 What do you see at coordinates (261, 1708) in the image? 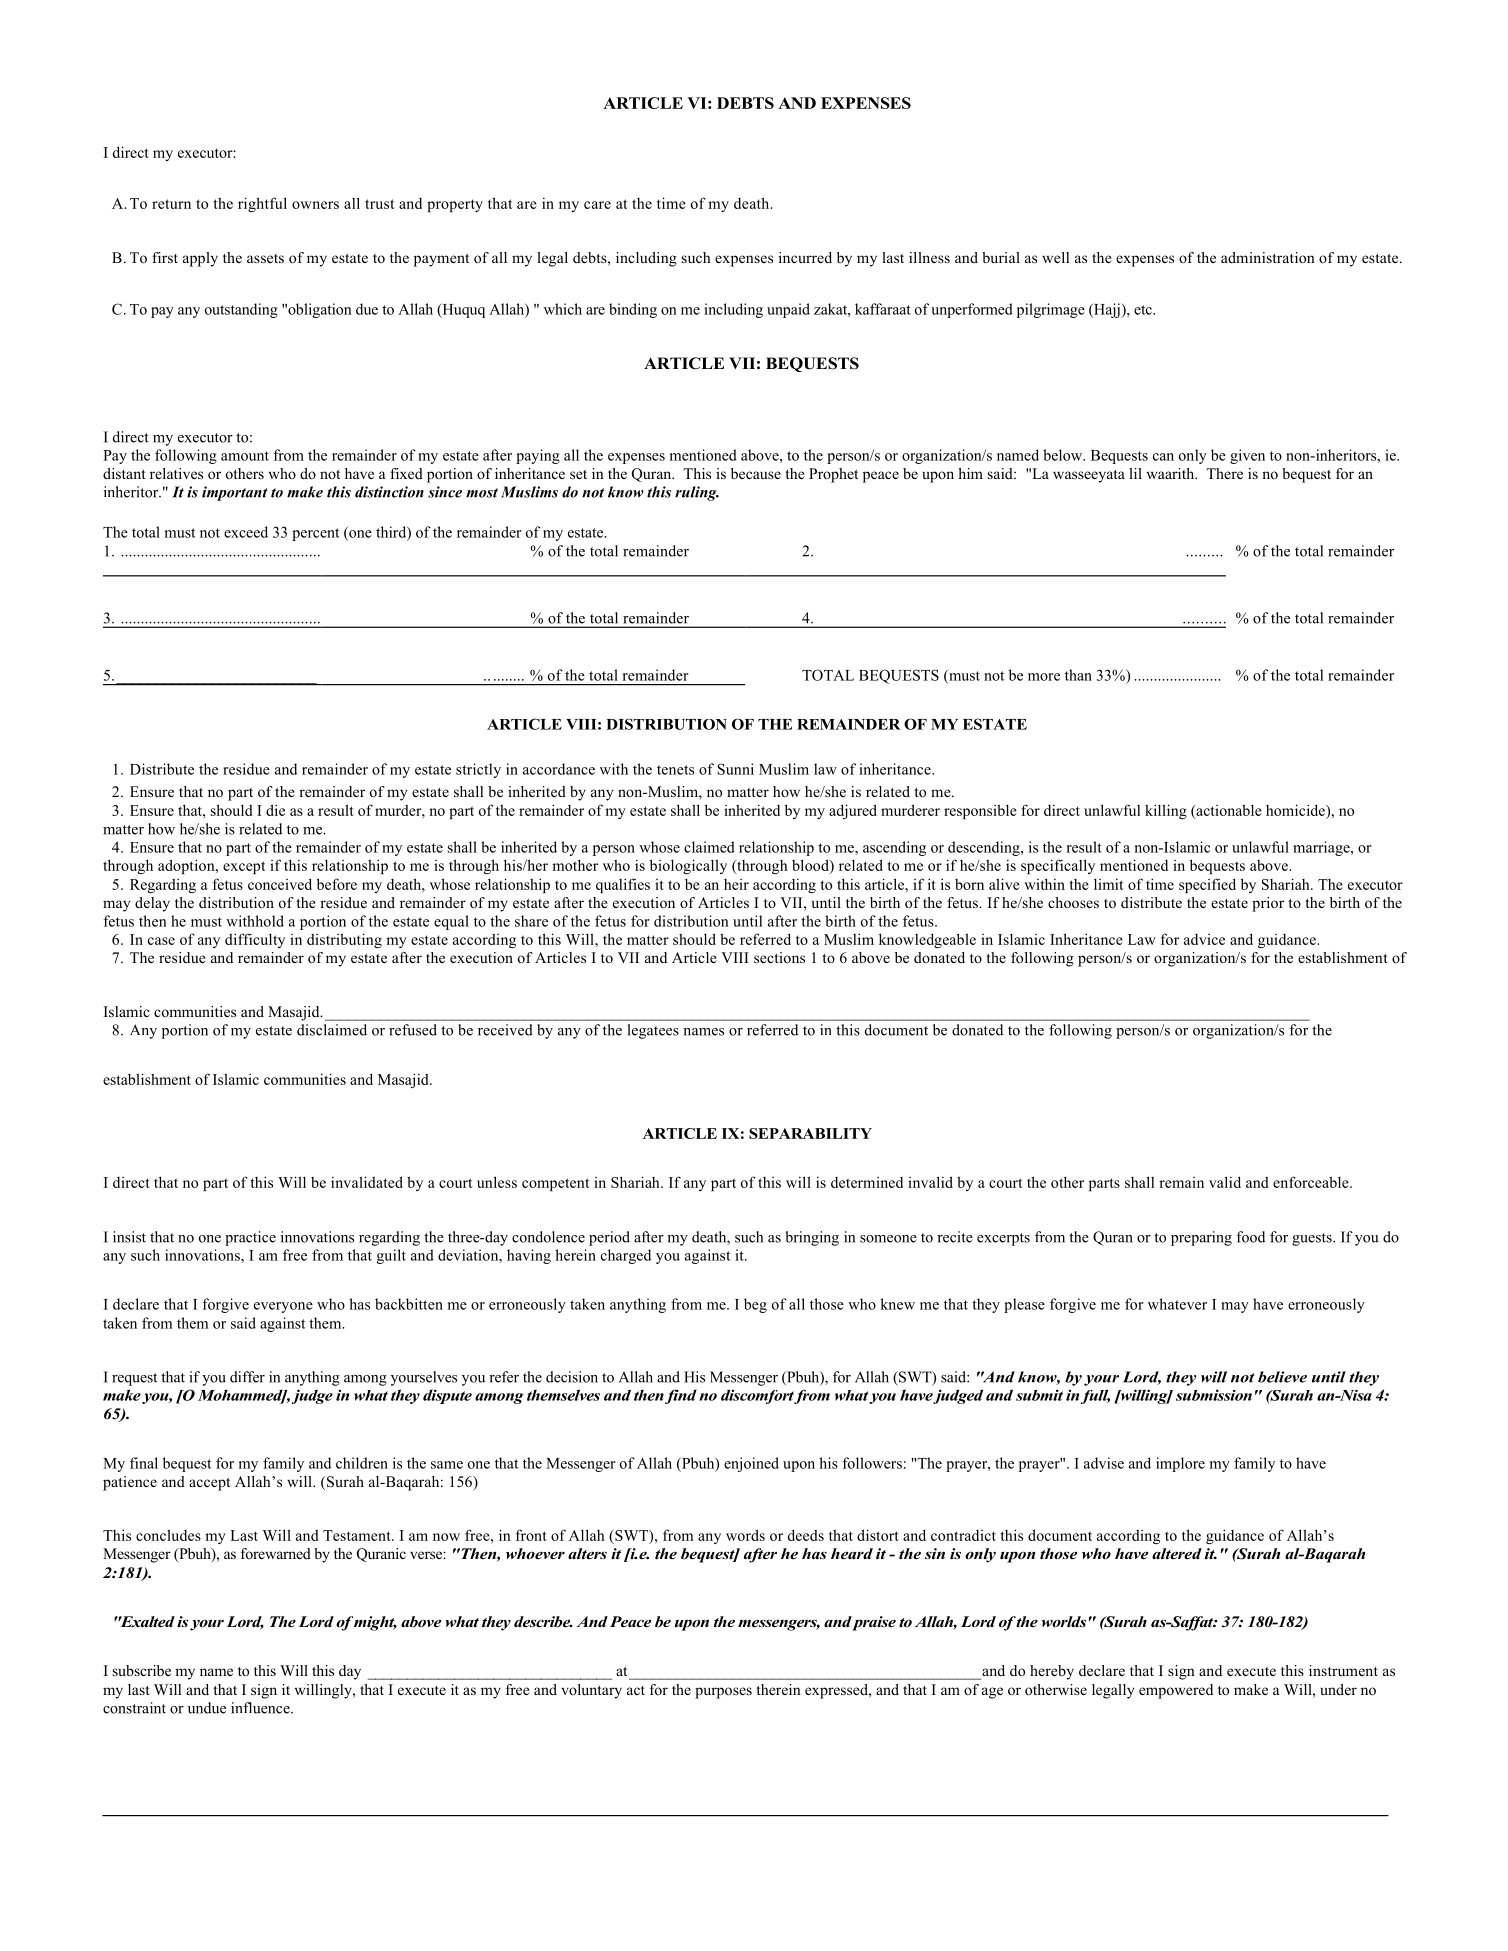
I see `influence` at bounding box center [261, 1708].
